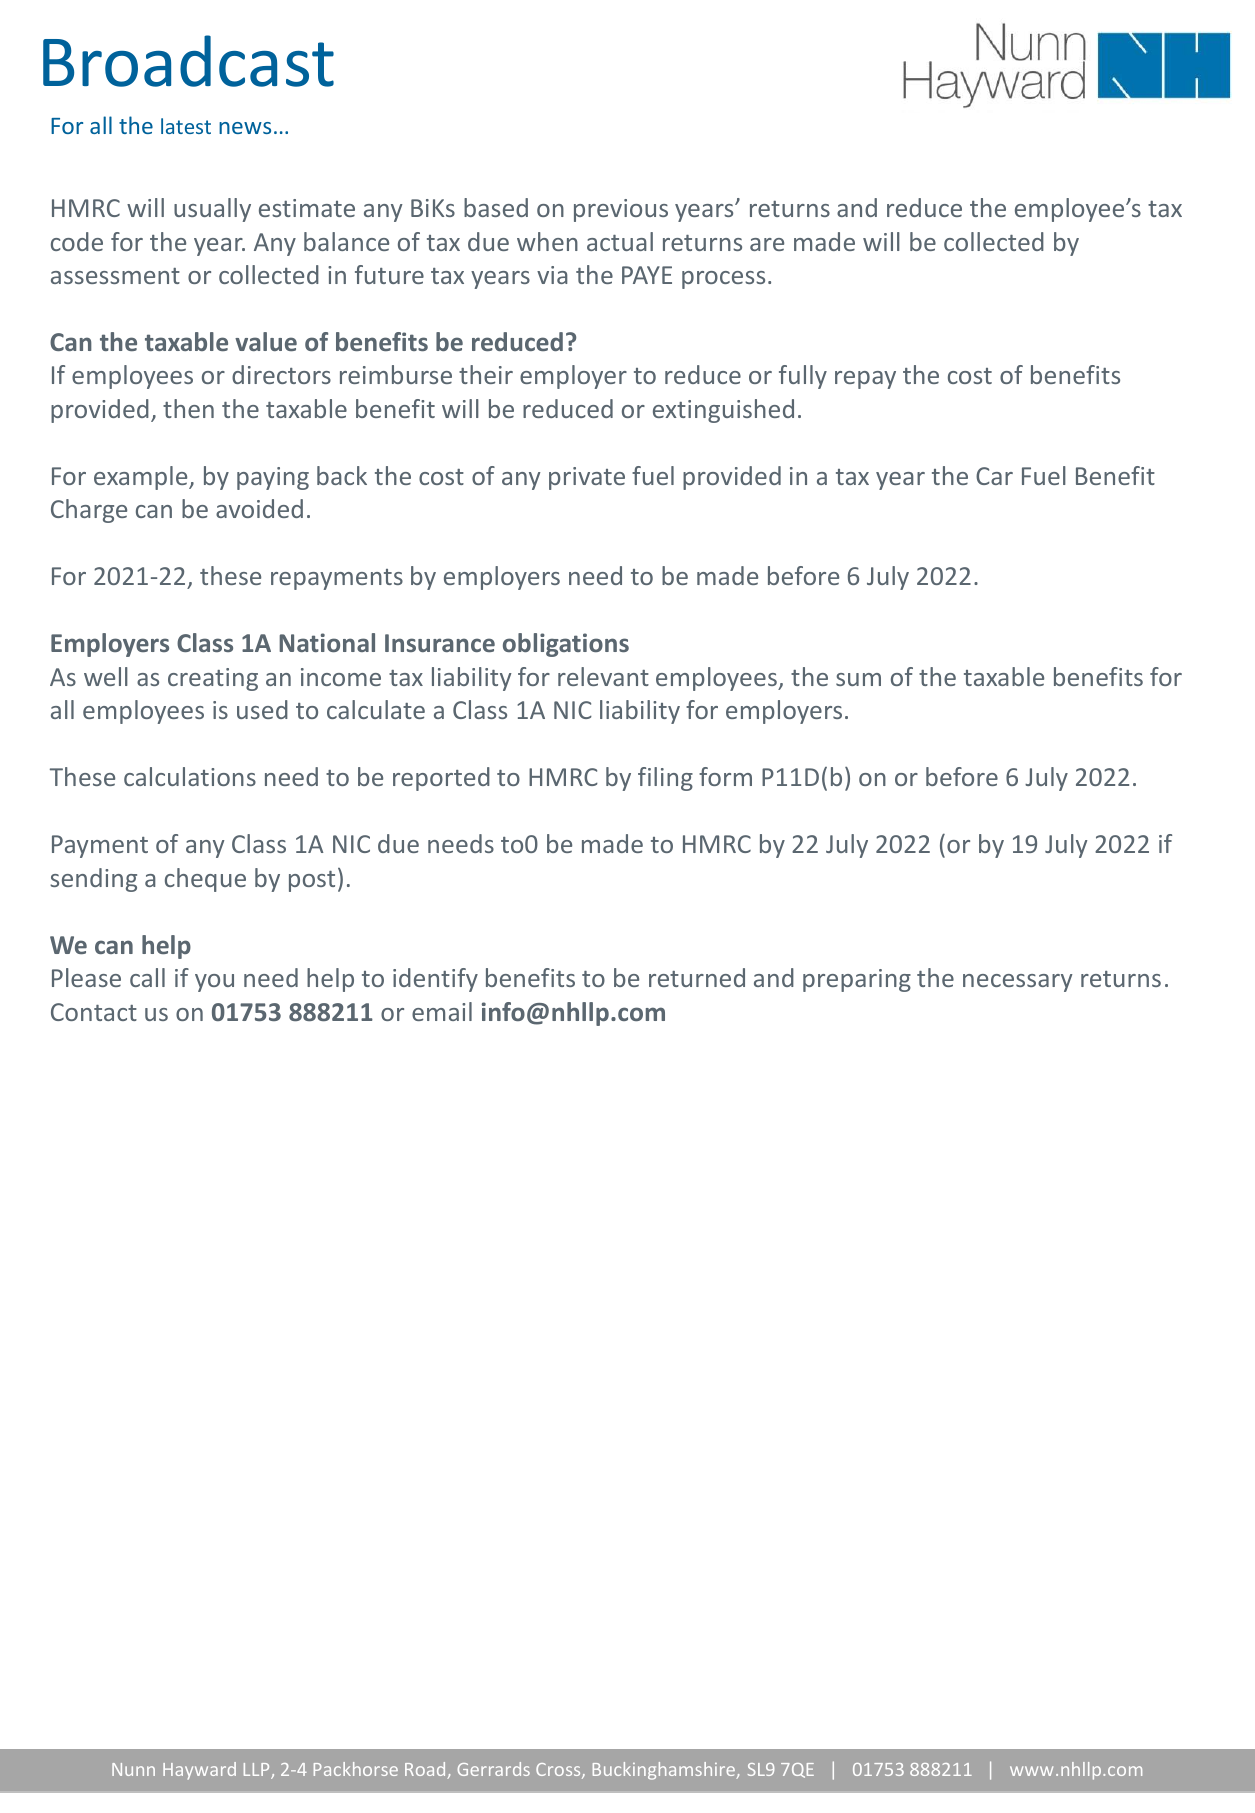  Describe the element at coordinates (331, 1769) in the screenshot. I see `House` at that location.
